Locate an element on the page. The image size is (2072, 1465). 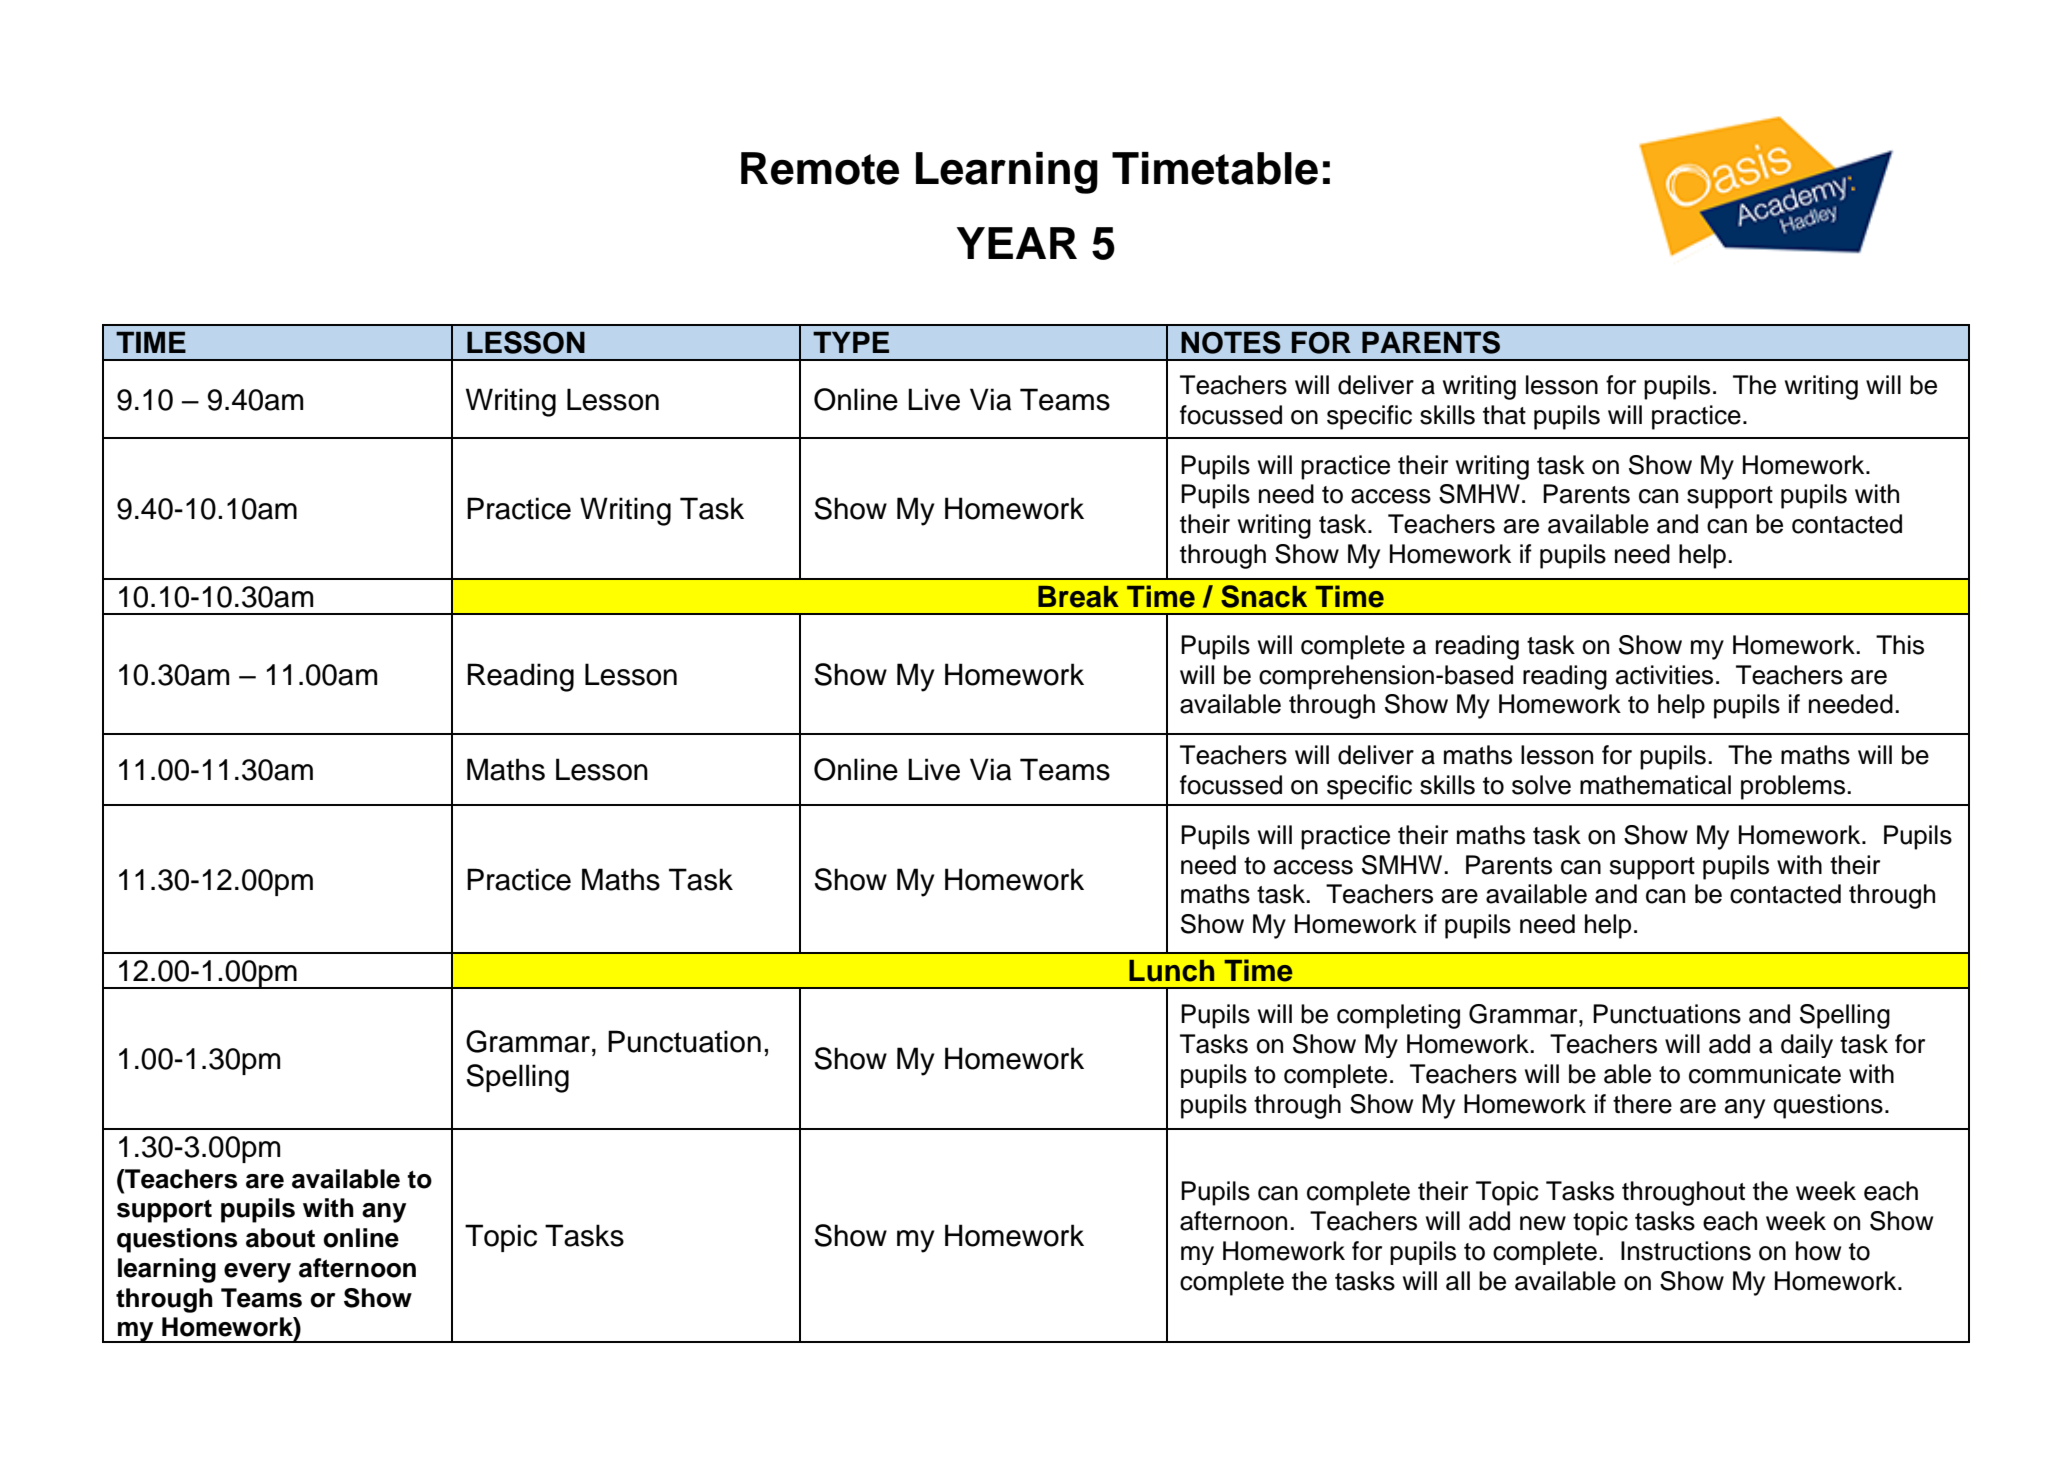
activities is located at coordinates (1664, 675).
